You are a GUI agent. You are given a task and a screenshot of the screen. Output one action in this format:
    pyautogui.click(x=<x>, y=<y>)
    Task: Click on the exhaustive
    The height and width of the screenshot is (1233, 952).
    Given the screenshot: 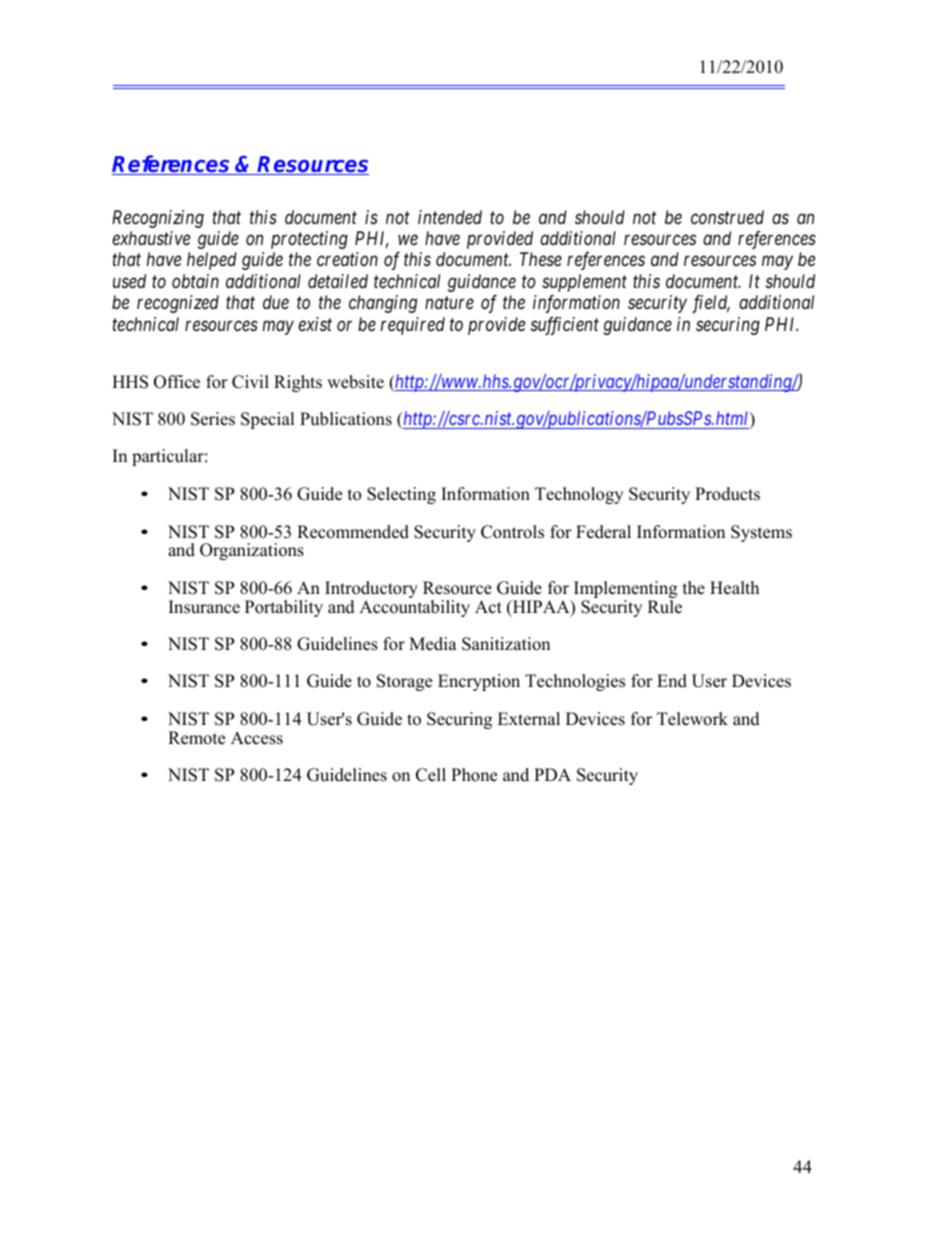 What is the action you would take?
    pyautogui.click(x=151, y=238)
